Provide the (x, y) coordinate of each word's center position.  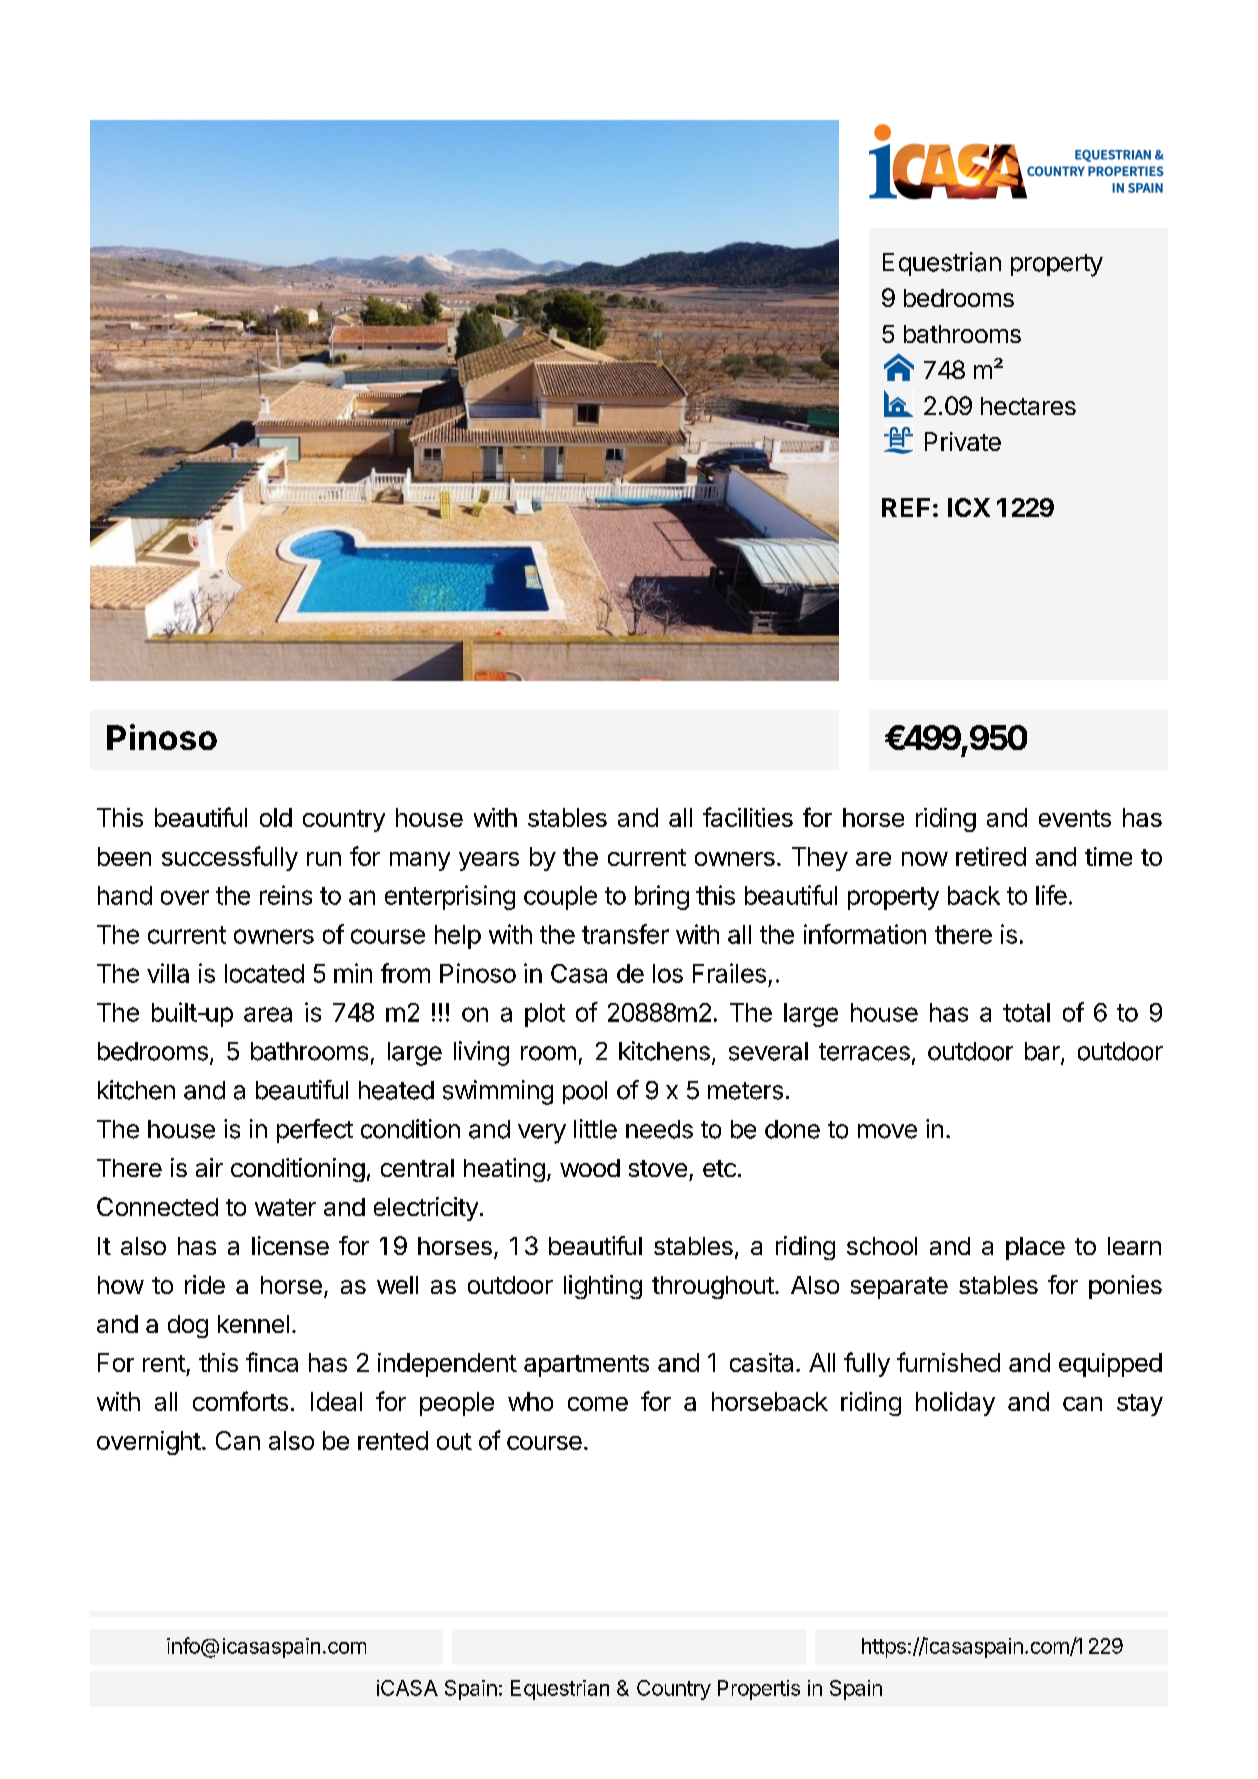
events (1075, 818)
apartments (586, 1366)
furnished (948, 1362)
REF (906, 507)
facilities (748, 817)
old (276, 817)
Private (963, 441)
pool (585, 1092)
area (268, 1014)
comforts (240, 1401)
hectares (1028, 406)
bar (1043, 1052)
